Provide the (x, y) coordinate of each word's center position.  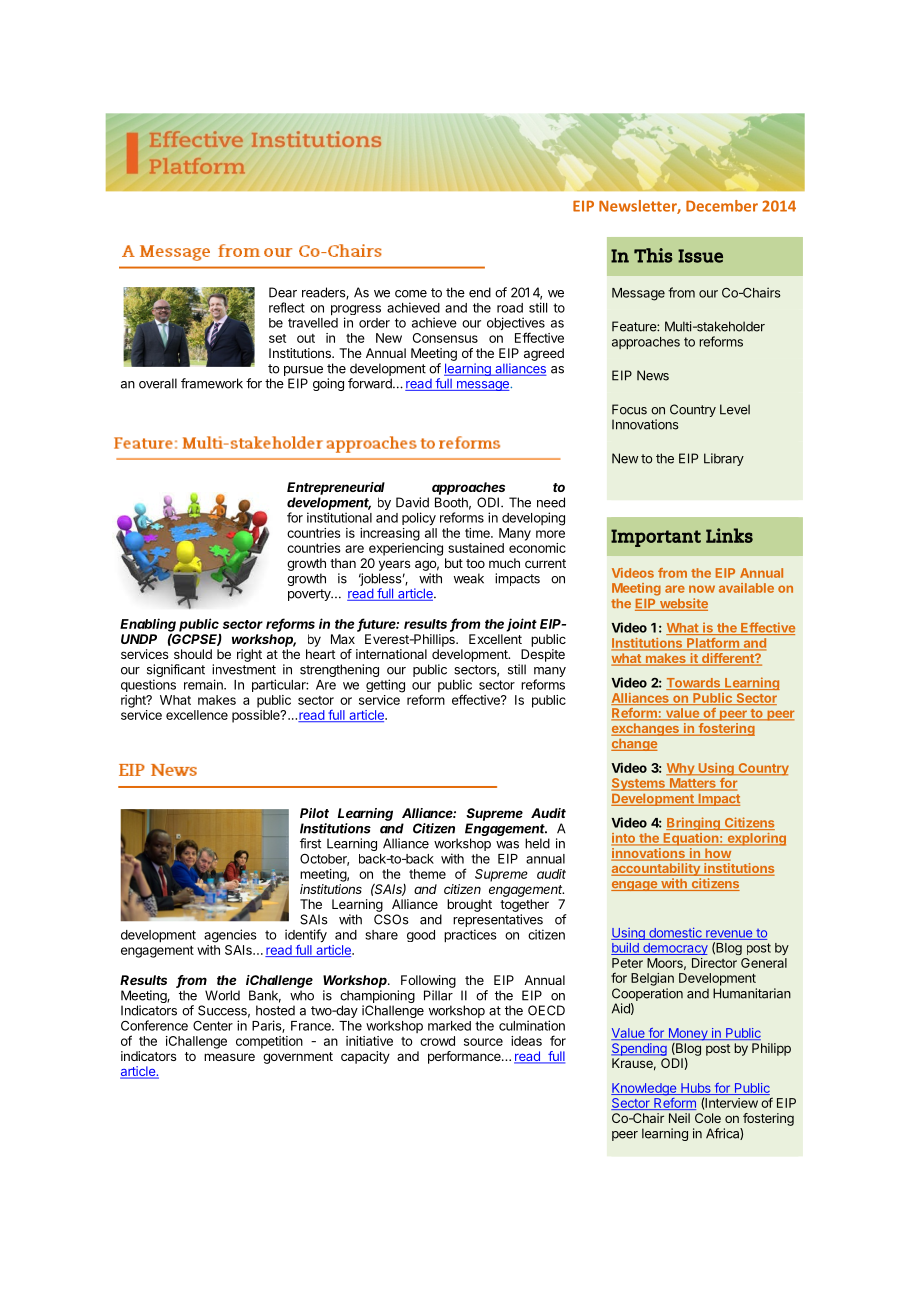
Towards (694, 684)
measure (229, 1057)
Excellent (495, 639)
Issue (700, 256)
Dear (283, 292)
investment (244, 669)
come (411, 294)
